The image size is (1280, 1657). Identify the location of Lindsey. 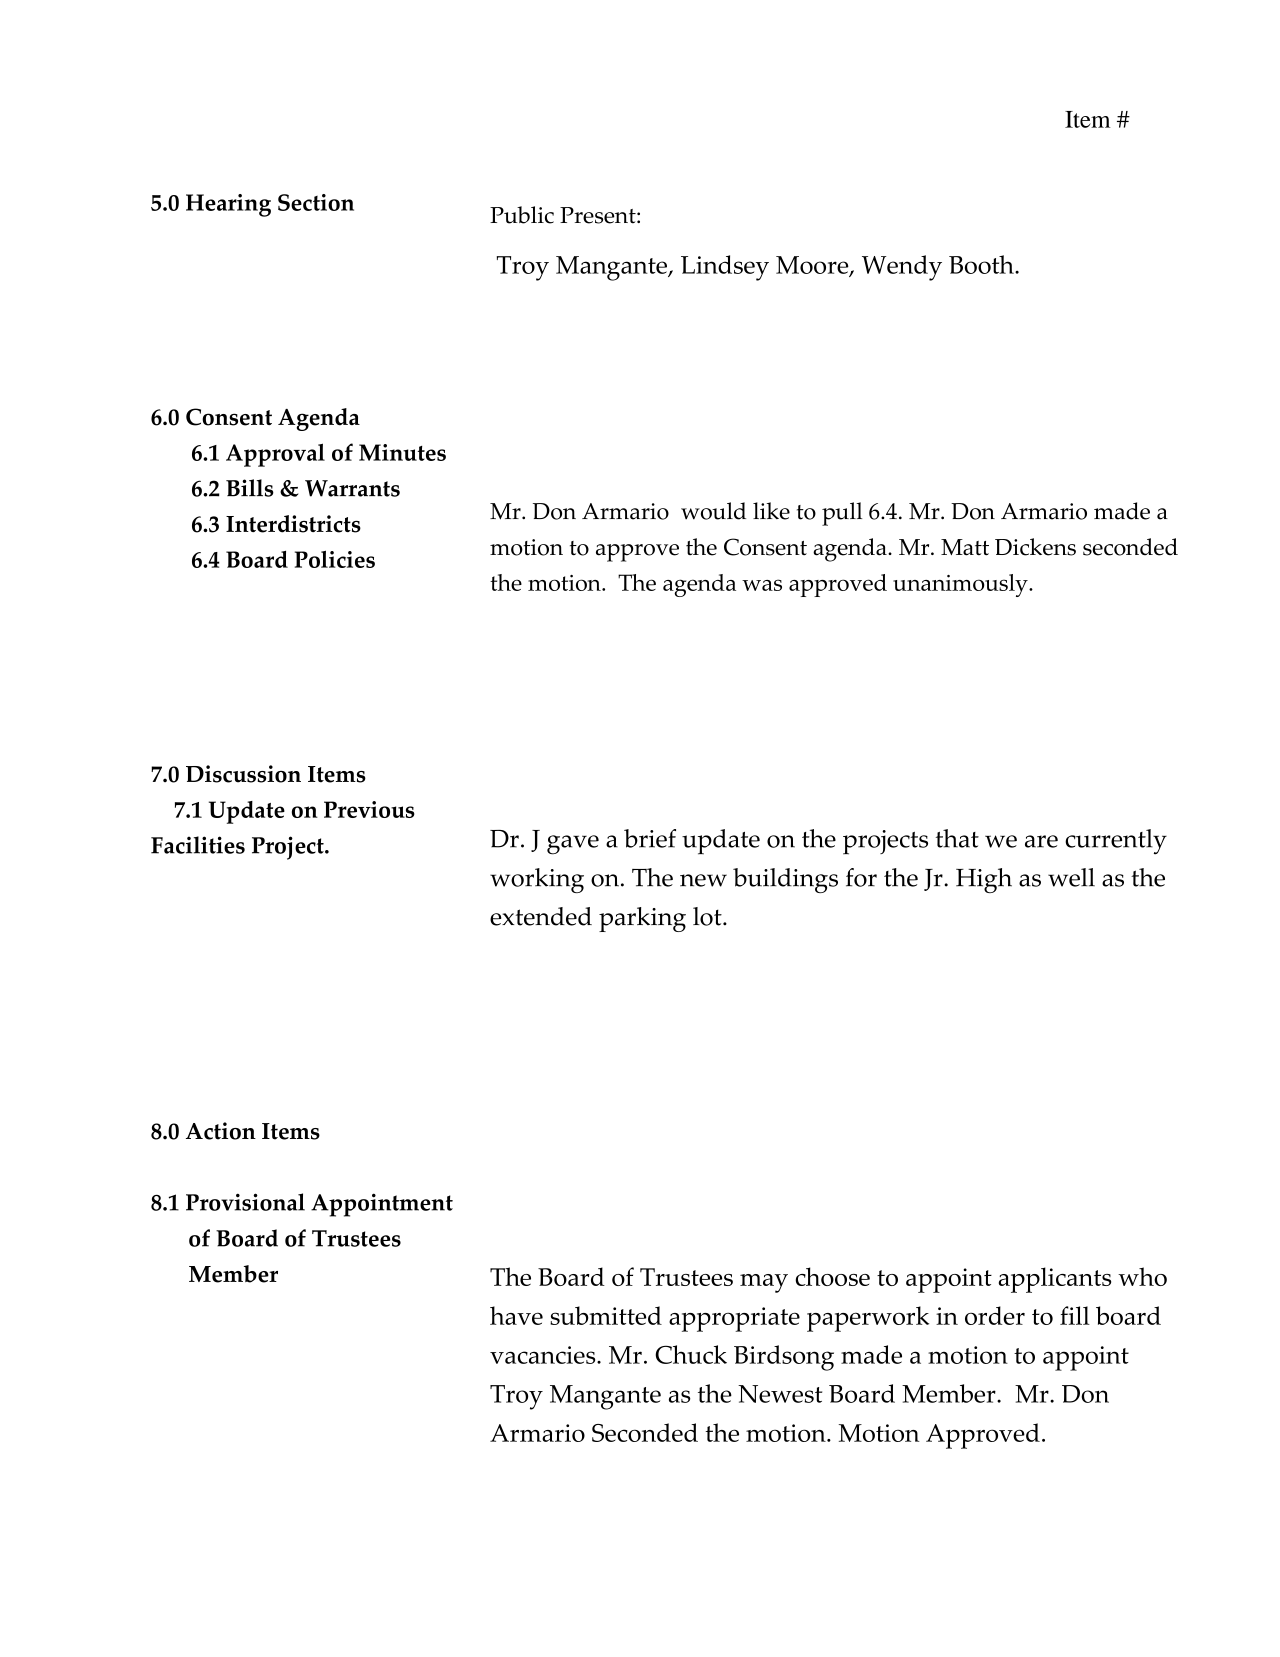
(725, 268).
